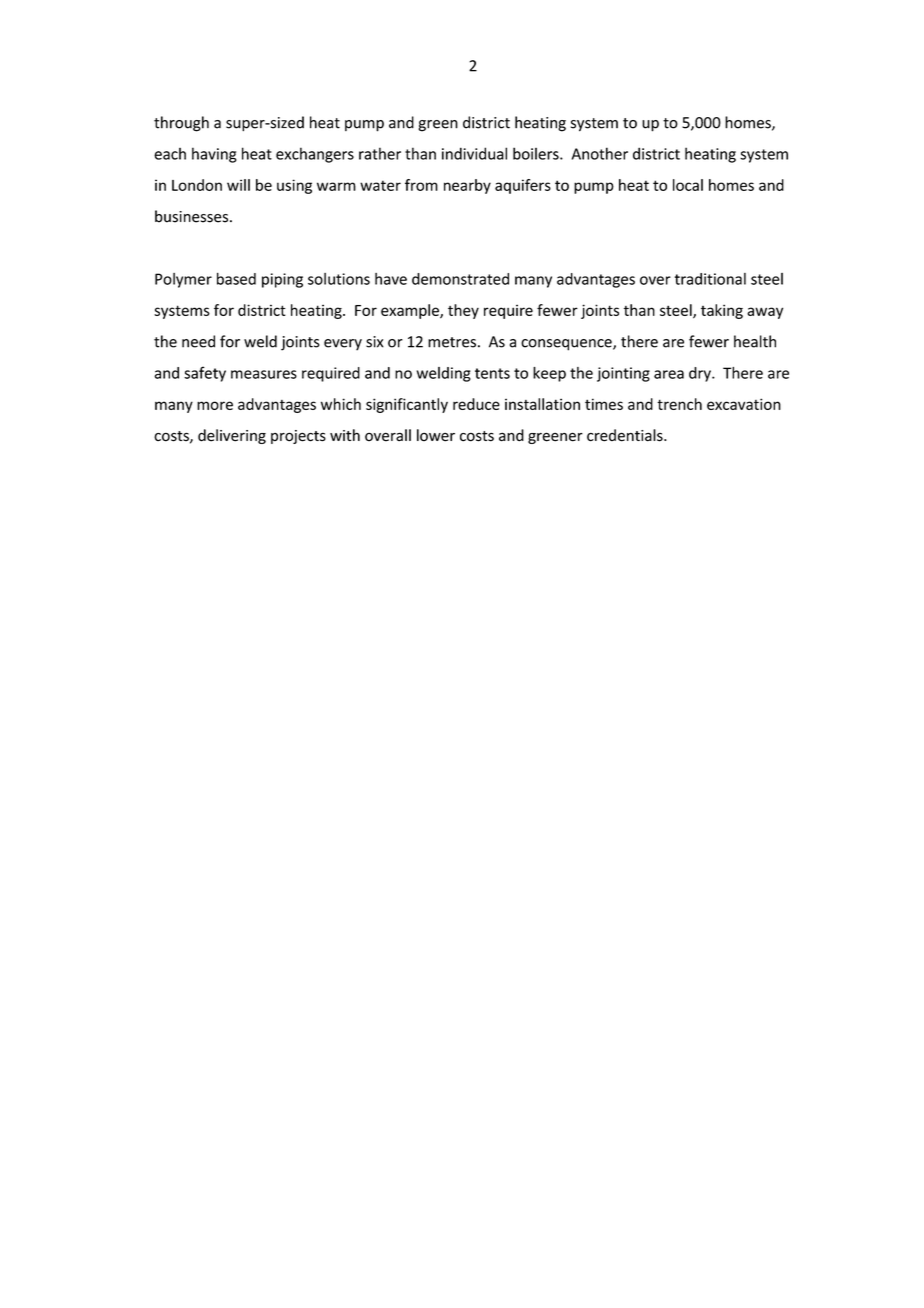  I want to click on delivering, so click(232, 436).
